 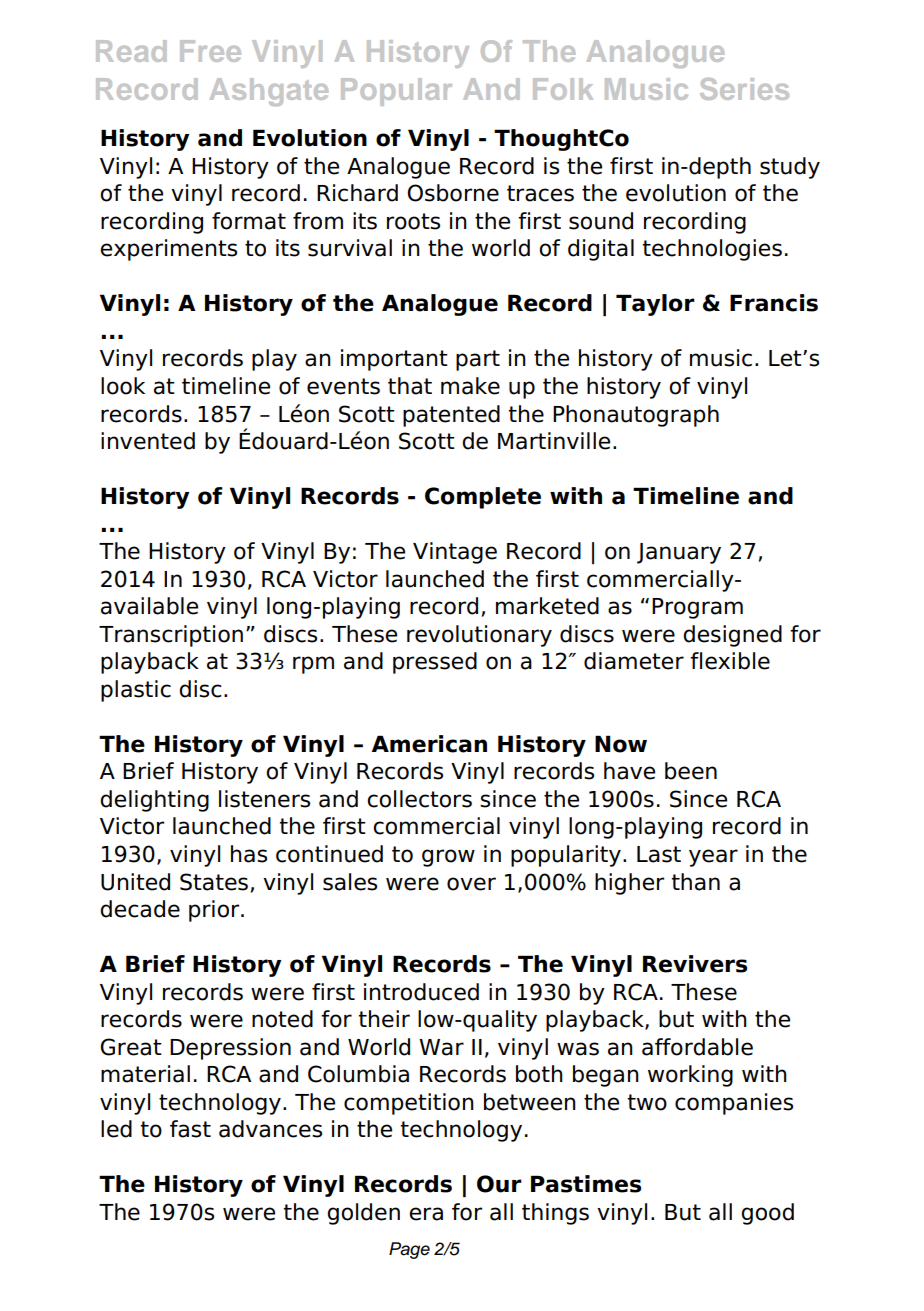 What do you see at coordinates (426, 1214) in the image?
I see `era` at bounding box center [426, 1214].
